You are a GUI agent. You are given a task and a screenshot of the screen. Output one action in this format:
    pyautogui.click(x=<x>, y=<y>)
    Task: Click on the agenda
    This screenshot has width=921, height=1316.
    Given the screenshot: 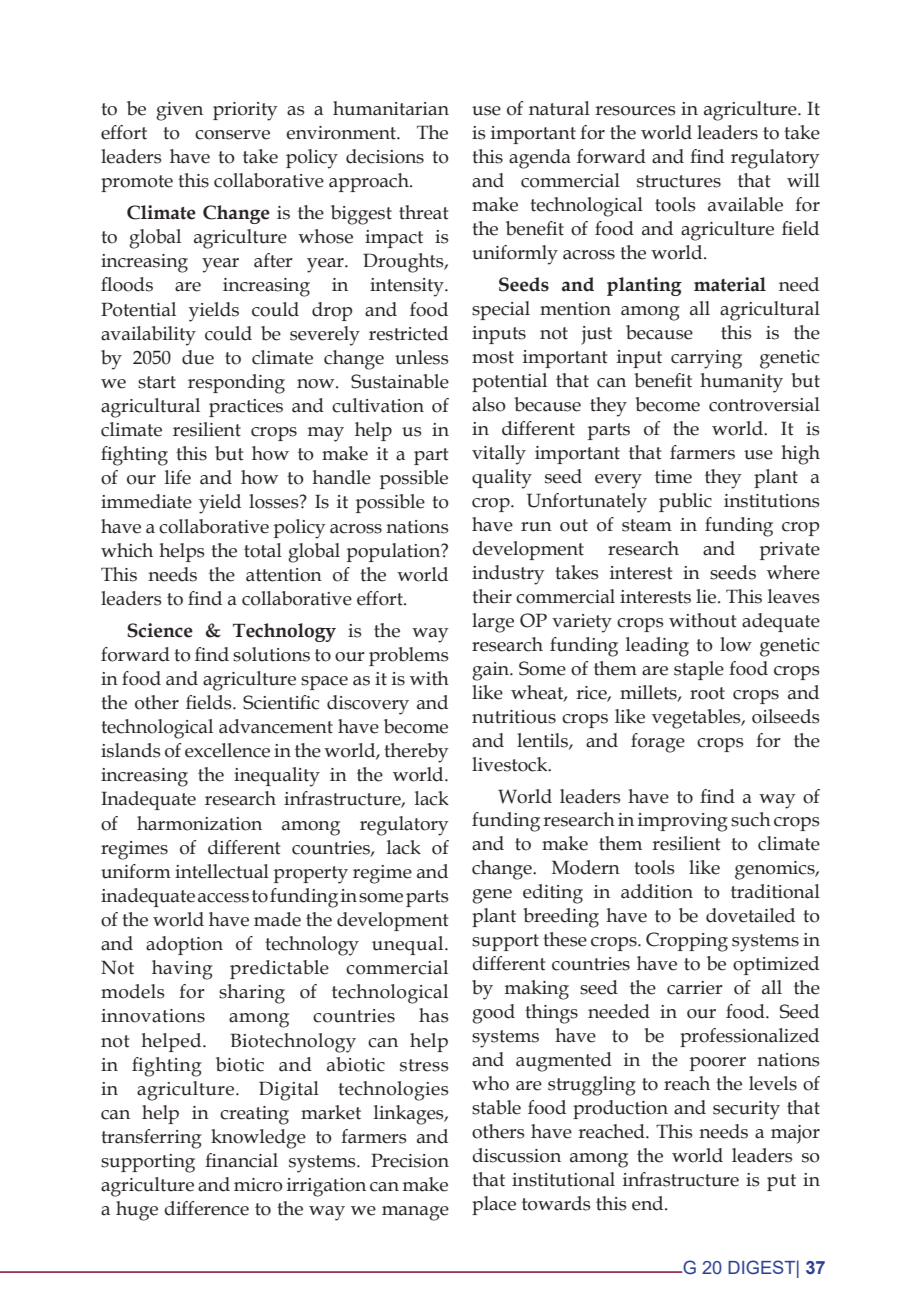 What is the action you would take?
    pyautogui.click(x=540, y=159)
